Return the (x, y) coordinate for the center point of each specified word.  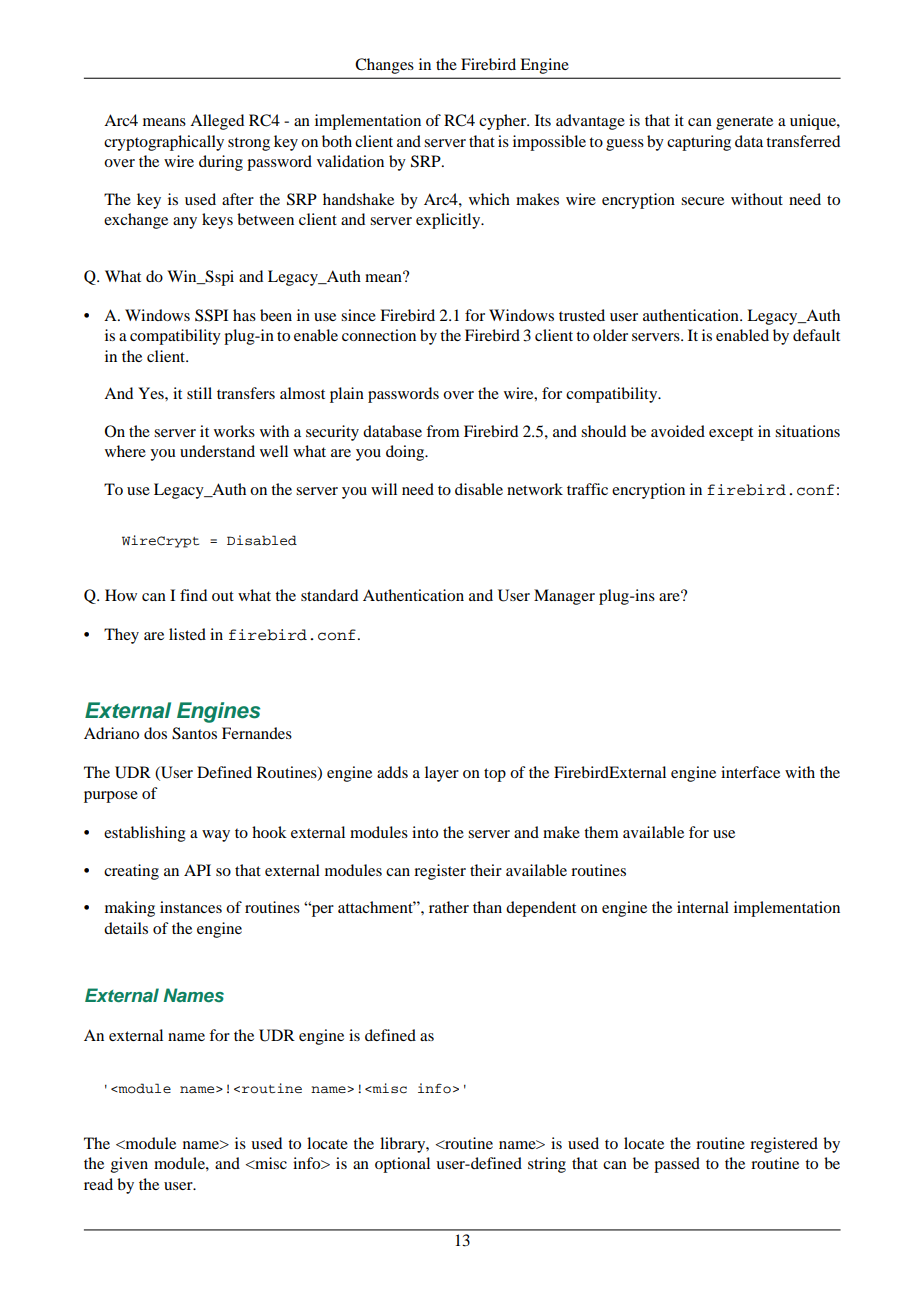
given (129, 1165)
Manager (564, 597)
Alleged (217, 122)
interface (750, 772)
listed (187, 634)
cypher (504, 122)
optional (402, 1165)
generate (744, 123)
